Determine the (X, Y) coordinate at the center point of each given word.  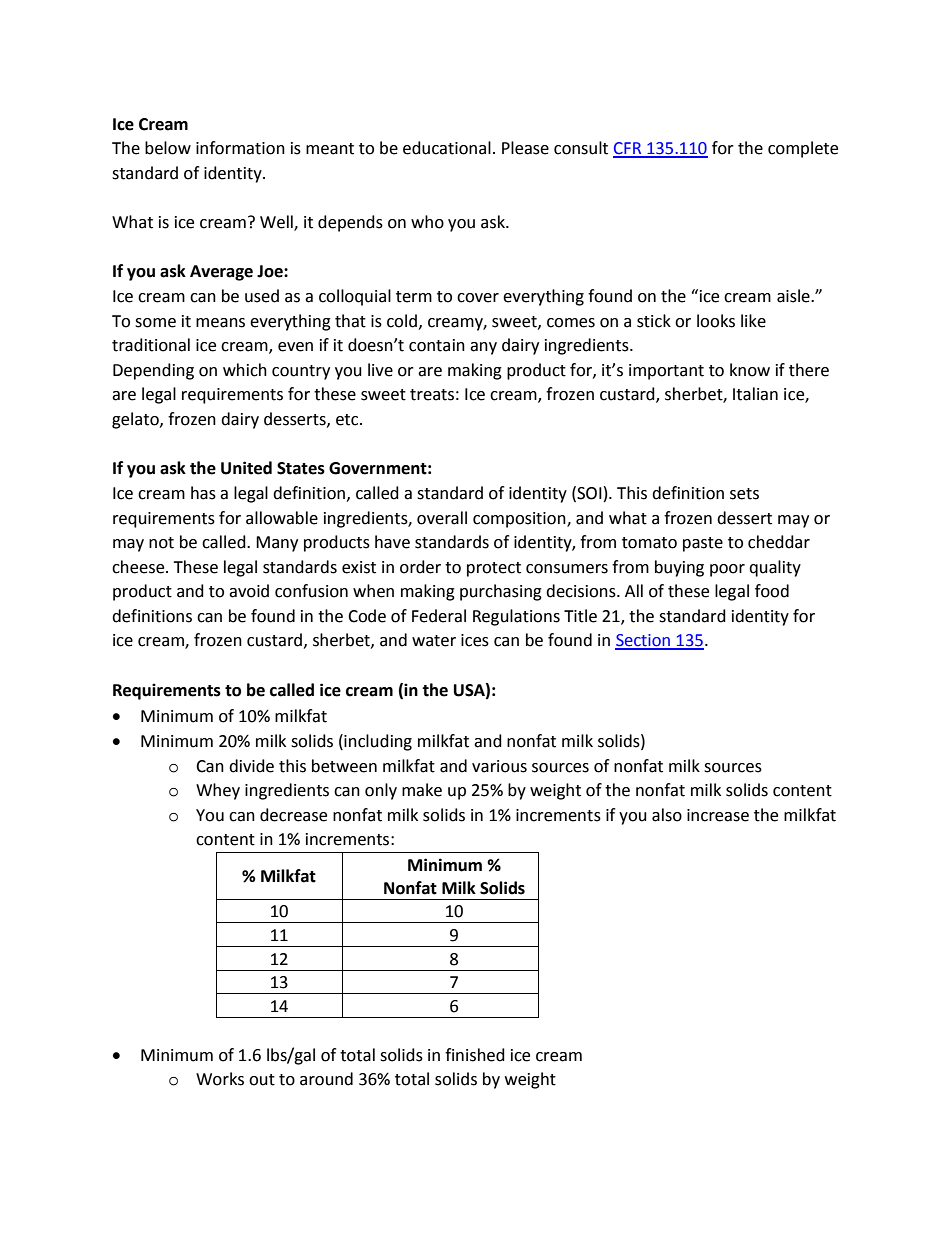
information (240, 148)
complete (803, 149)
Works (220, 1079)
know (750, 370)
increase (718, 815)
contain (437, 345)
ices (475, 640)
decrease (293, 815)
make (422, 790)
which (245, 370)
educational (447, 148)
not (161, 543)
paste (703, 544)
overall (442, 518)
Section (644, 641)
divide (251, 766)
